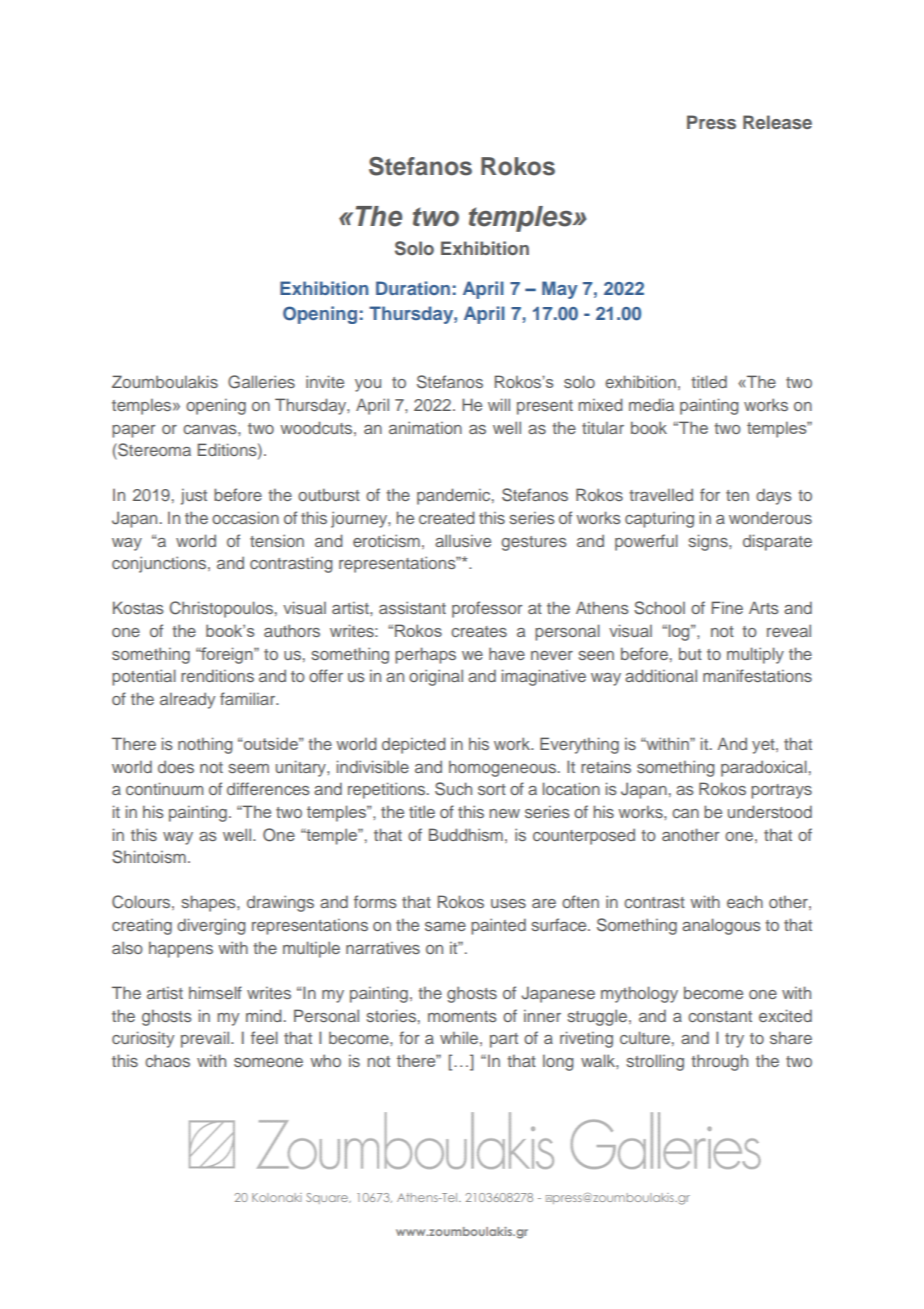 This page has width=924, height=1309. Describe the element at coordinates (194, 497) in the page. I see `just` at that location.
